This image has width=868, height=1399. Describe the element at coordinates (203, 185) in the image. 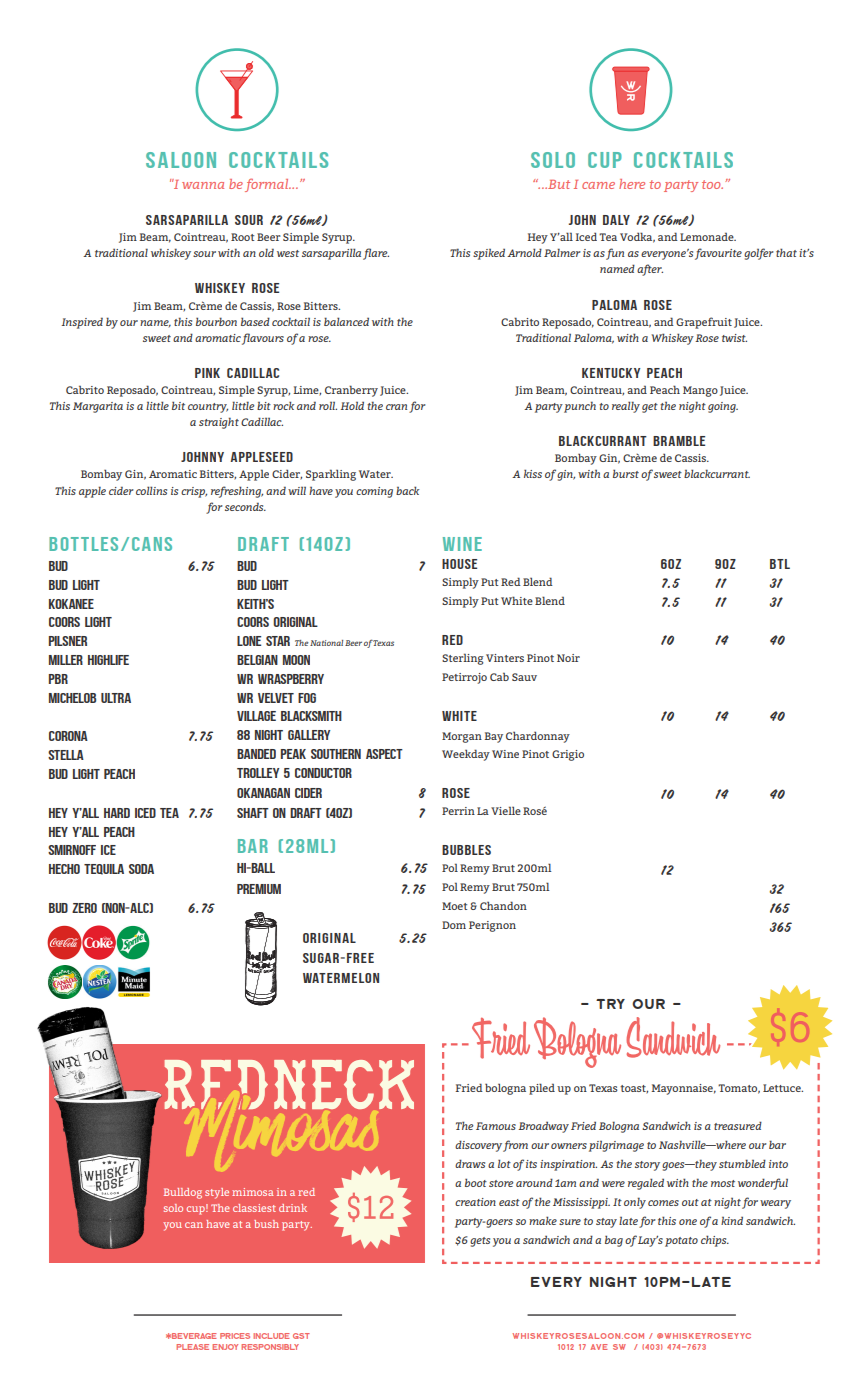

I see `wanna` at that location.
